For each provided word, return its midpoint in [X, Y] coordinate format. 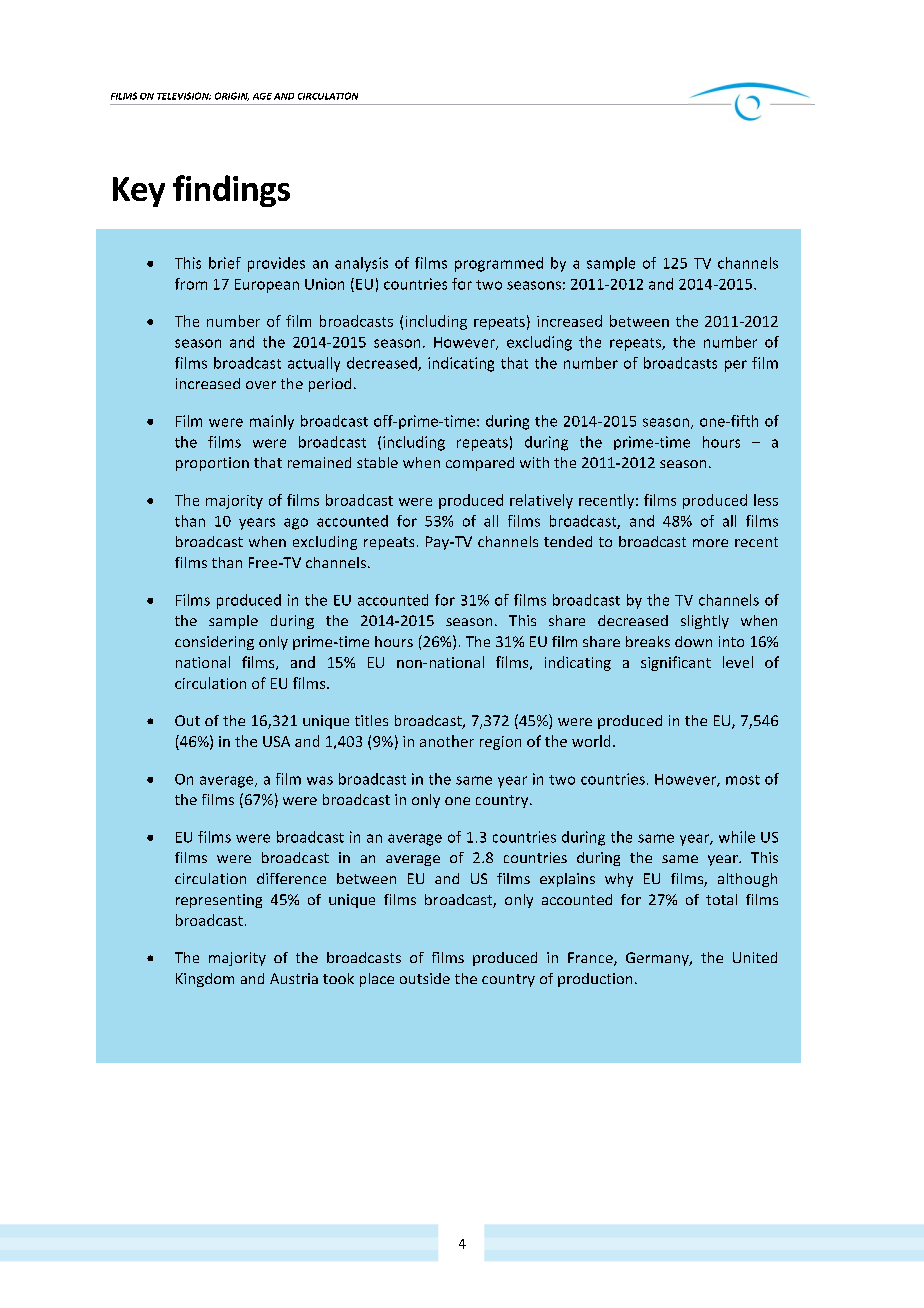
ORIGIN [232, 96]
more [710, 543]
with [534, 462]
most [743, 780]
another [447, 741]
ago [296, 524]
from [191, 284]
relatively [541, 501]
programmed [499, 264]
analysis [361, 264]
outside [425, 978]
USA [276, 741]
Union [324, 284]
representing [219, 901]
